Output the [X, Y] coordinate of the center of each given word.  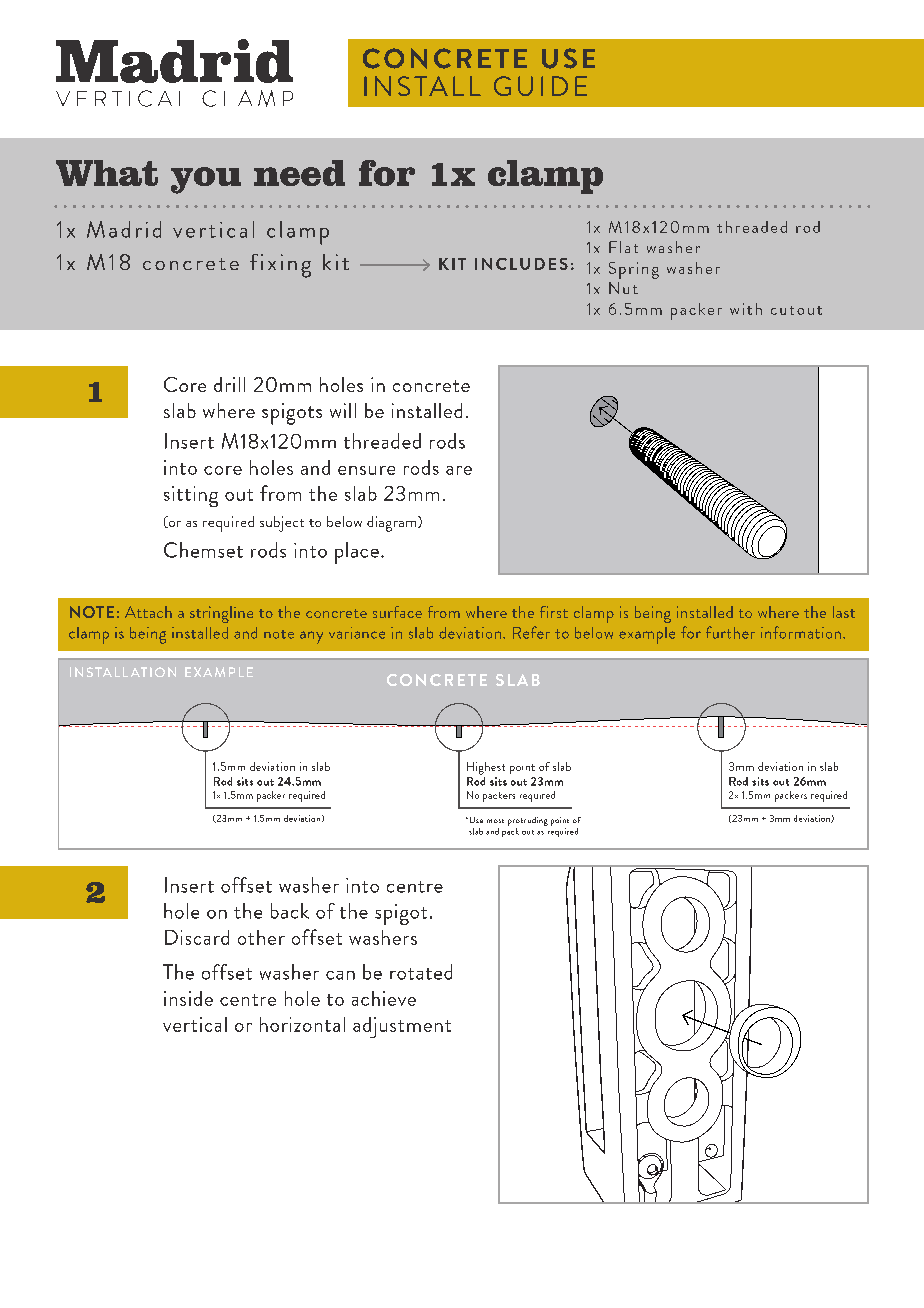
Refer [531, 632]
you [206, 180]
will [343, 410]
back [290, 911]
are [459, 470]
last [844, 612]
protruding [528, 823]
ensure [366, 470]
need [299, 173]
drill [229, 384]
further [730, 632]
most [495, 821]
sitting [191, 496]
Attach [148, 612]
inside [188, 998]
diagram [393, 524]
